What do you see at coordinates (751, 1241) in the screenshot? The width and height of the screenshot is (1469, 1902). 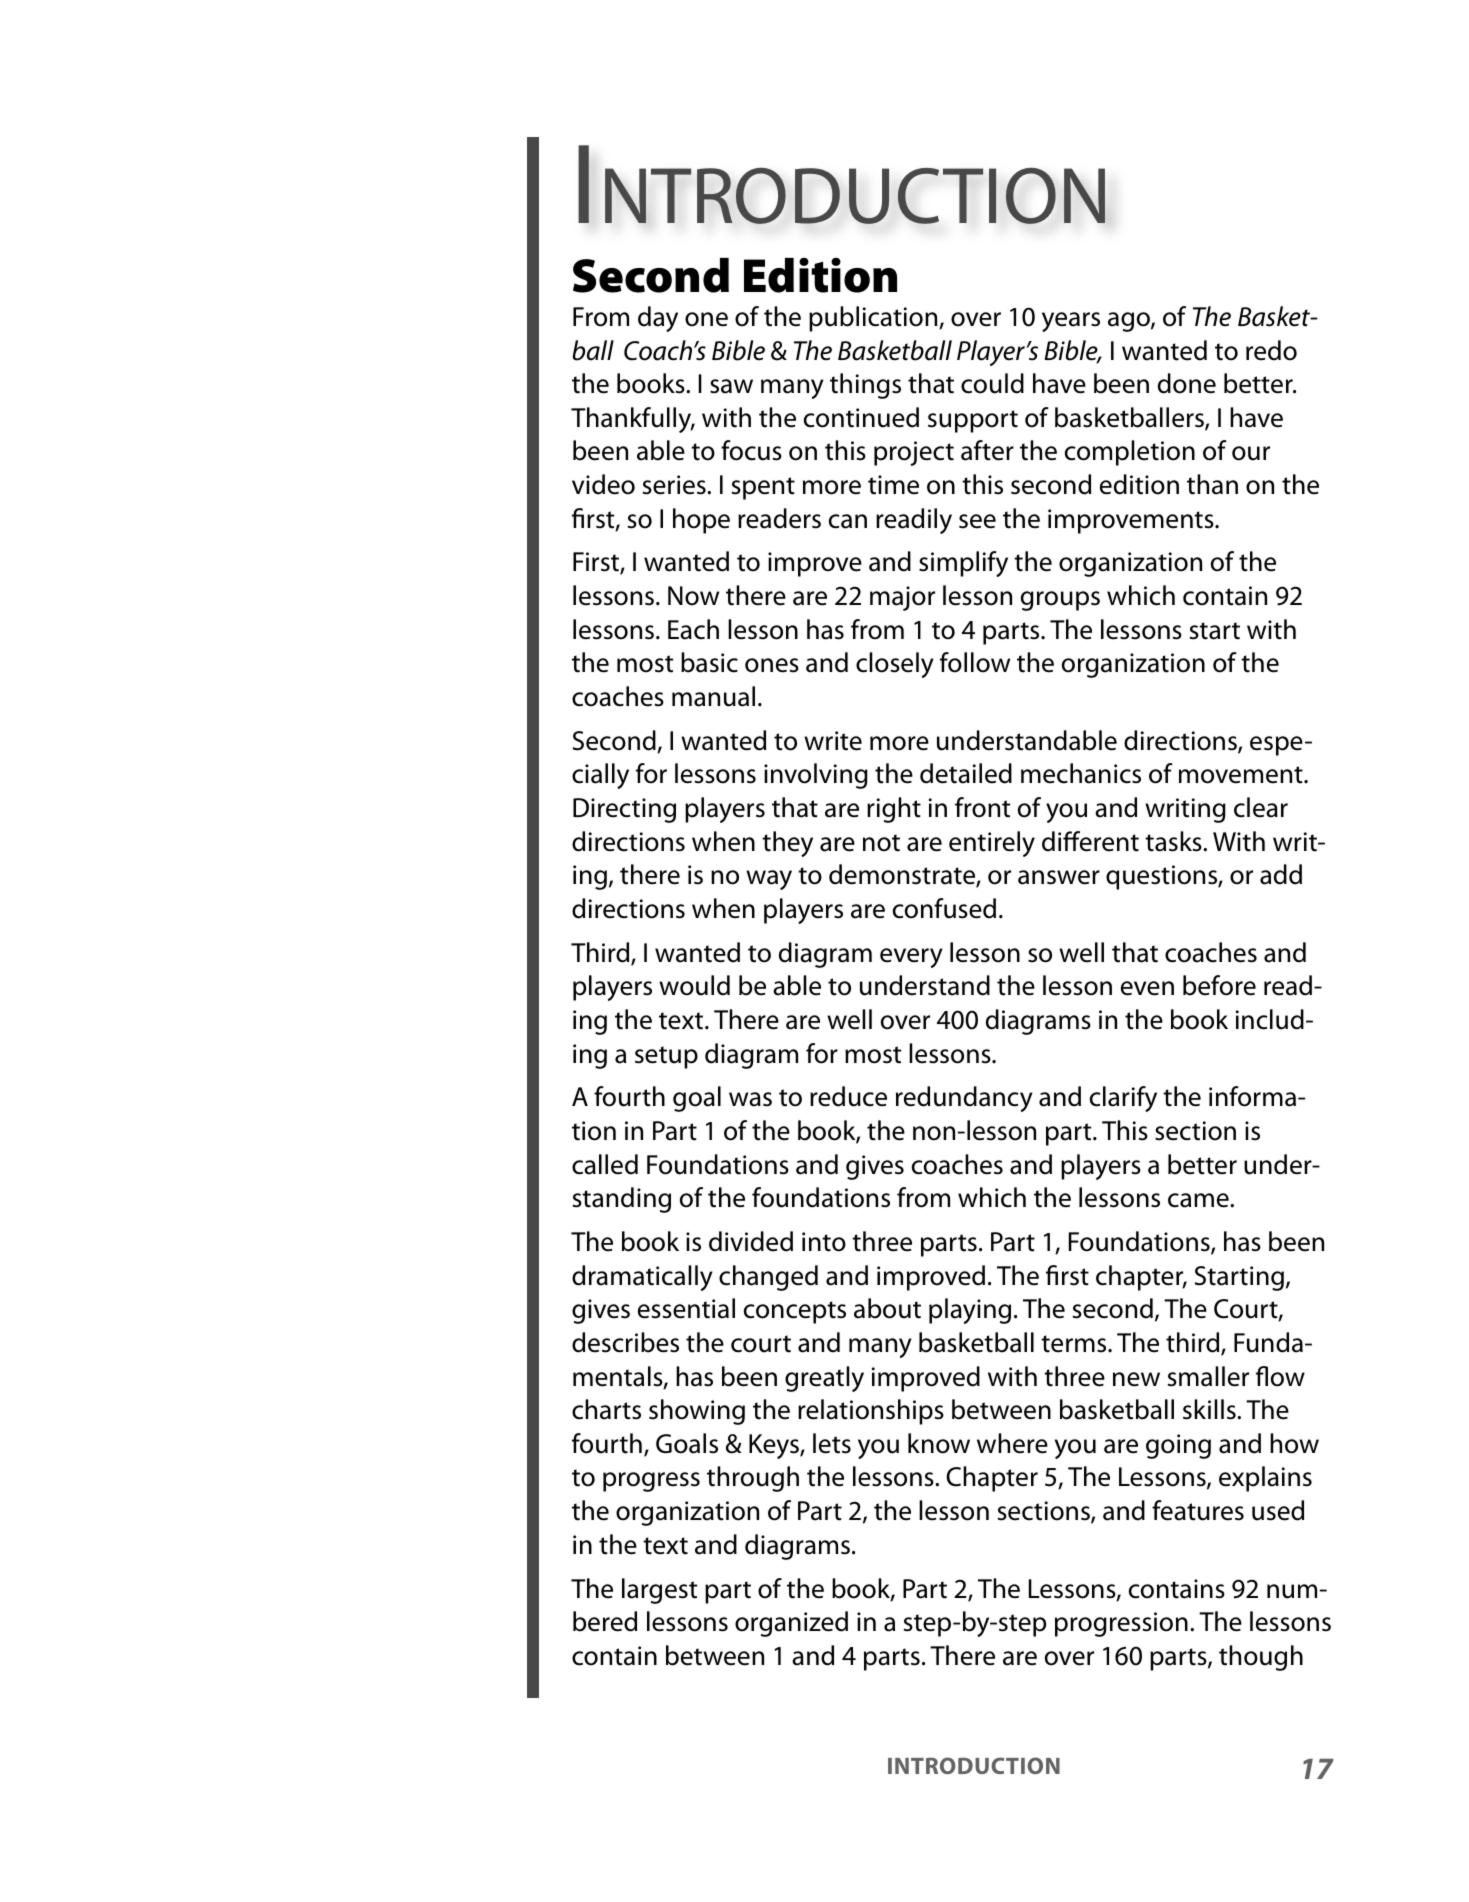 I see `divided` at bounding box center [751, 1241].
